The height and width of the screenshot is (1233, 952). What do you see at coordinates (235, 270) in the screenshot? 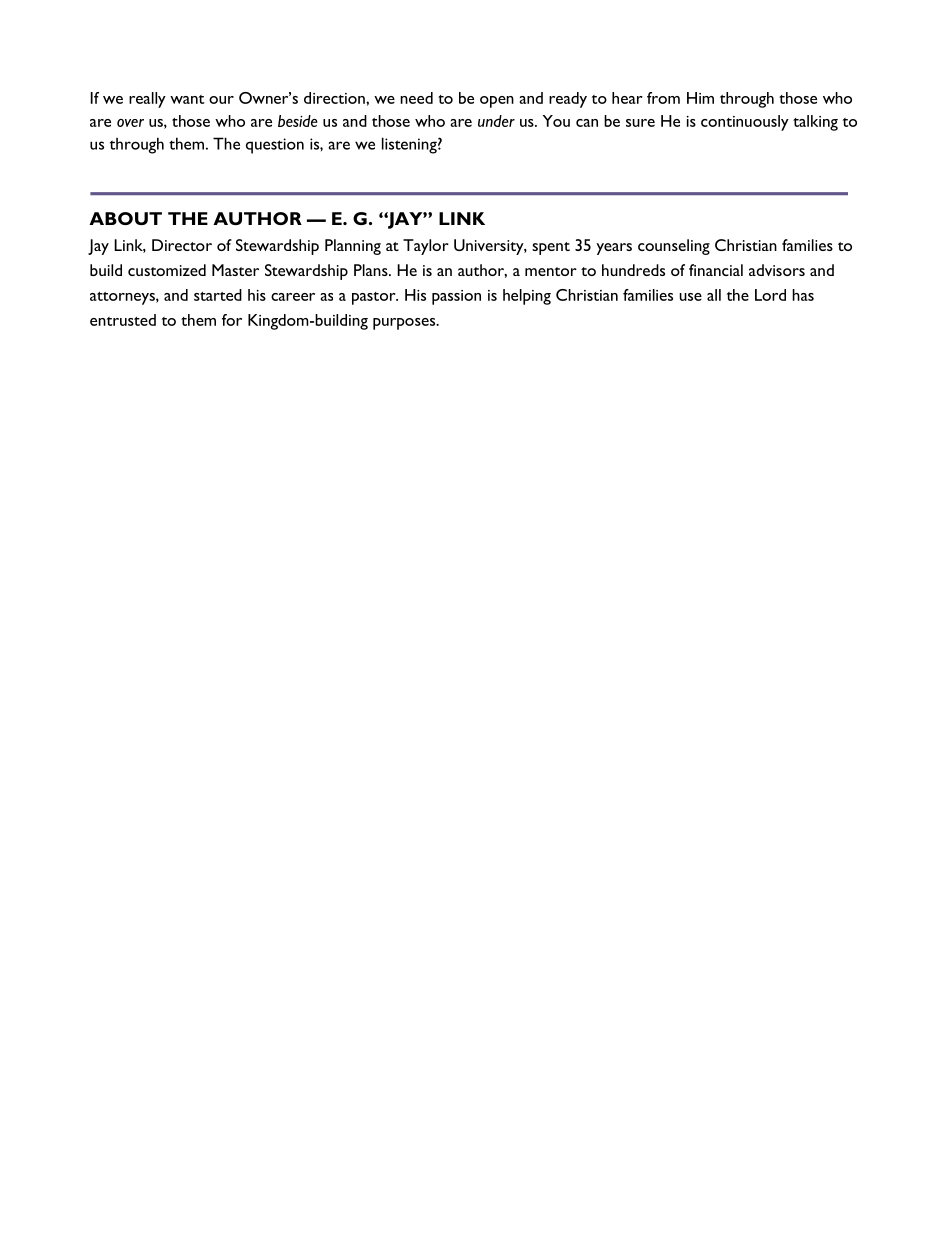
I see `Master` at bounding box center [235, 270].
